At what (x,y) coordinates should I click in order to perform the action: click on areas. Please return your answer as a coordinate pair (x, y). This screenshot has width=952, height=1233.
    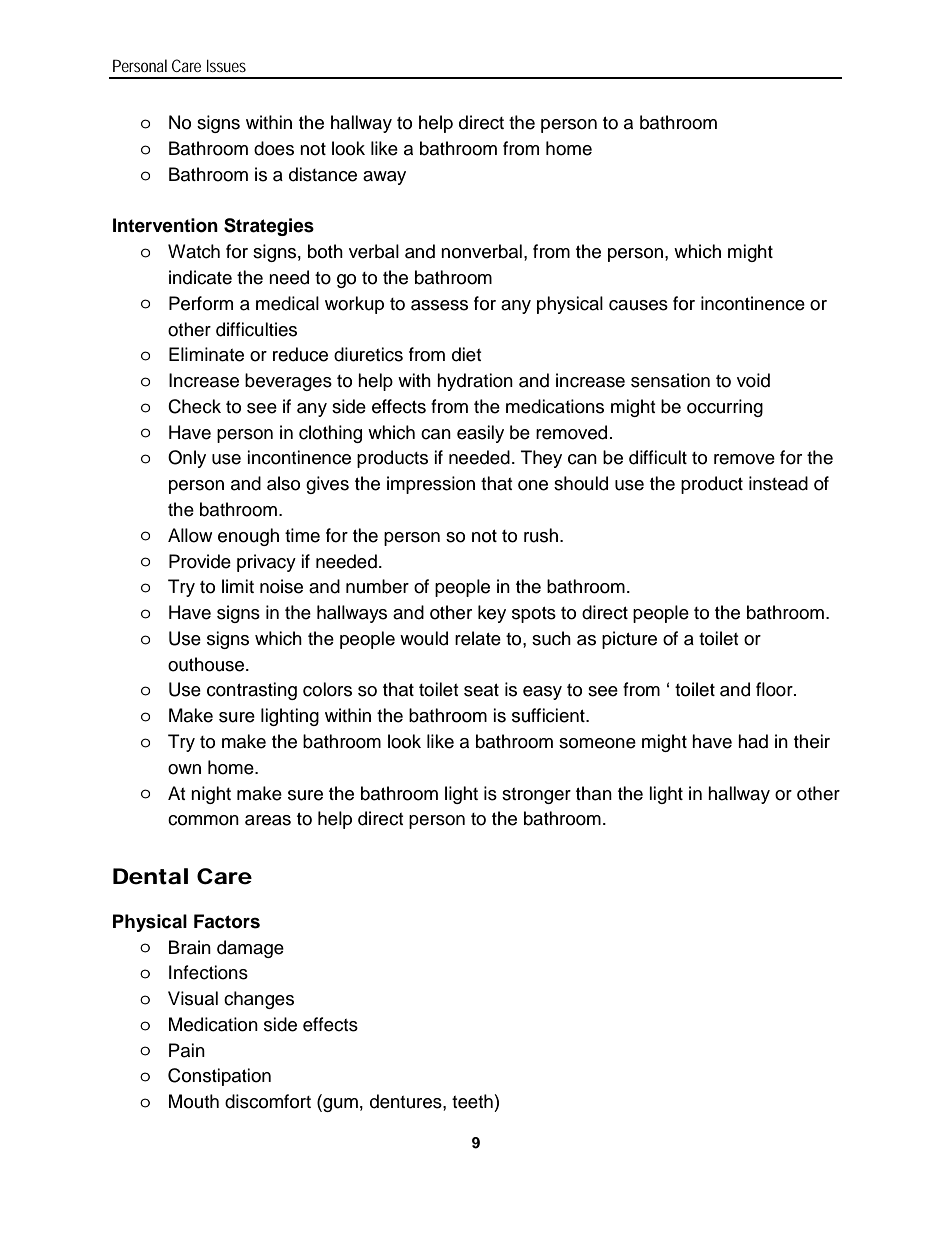
    Looking at the image, I should click on (268, 820).
